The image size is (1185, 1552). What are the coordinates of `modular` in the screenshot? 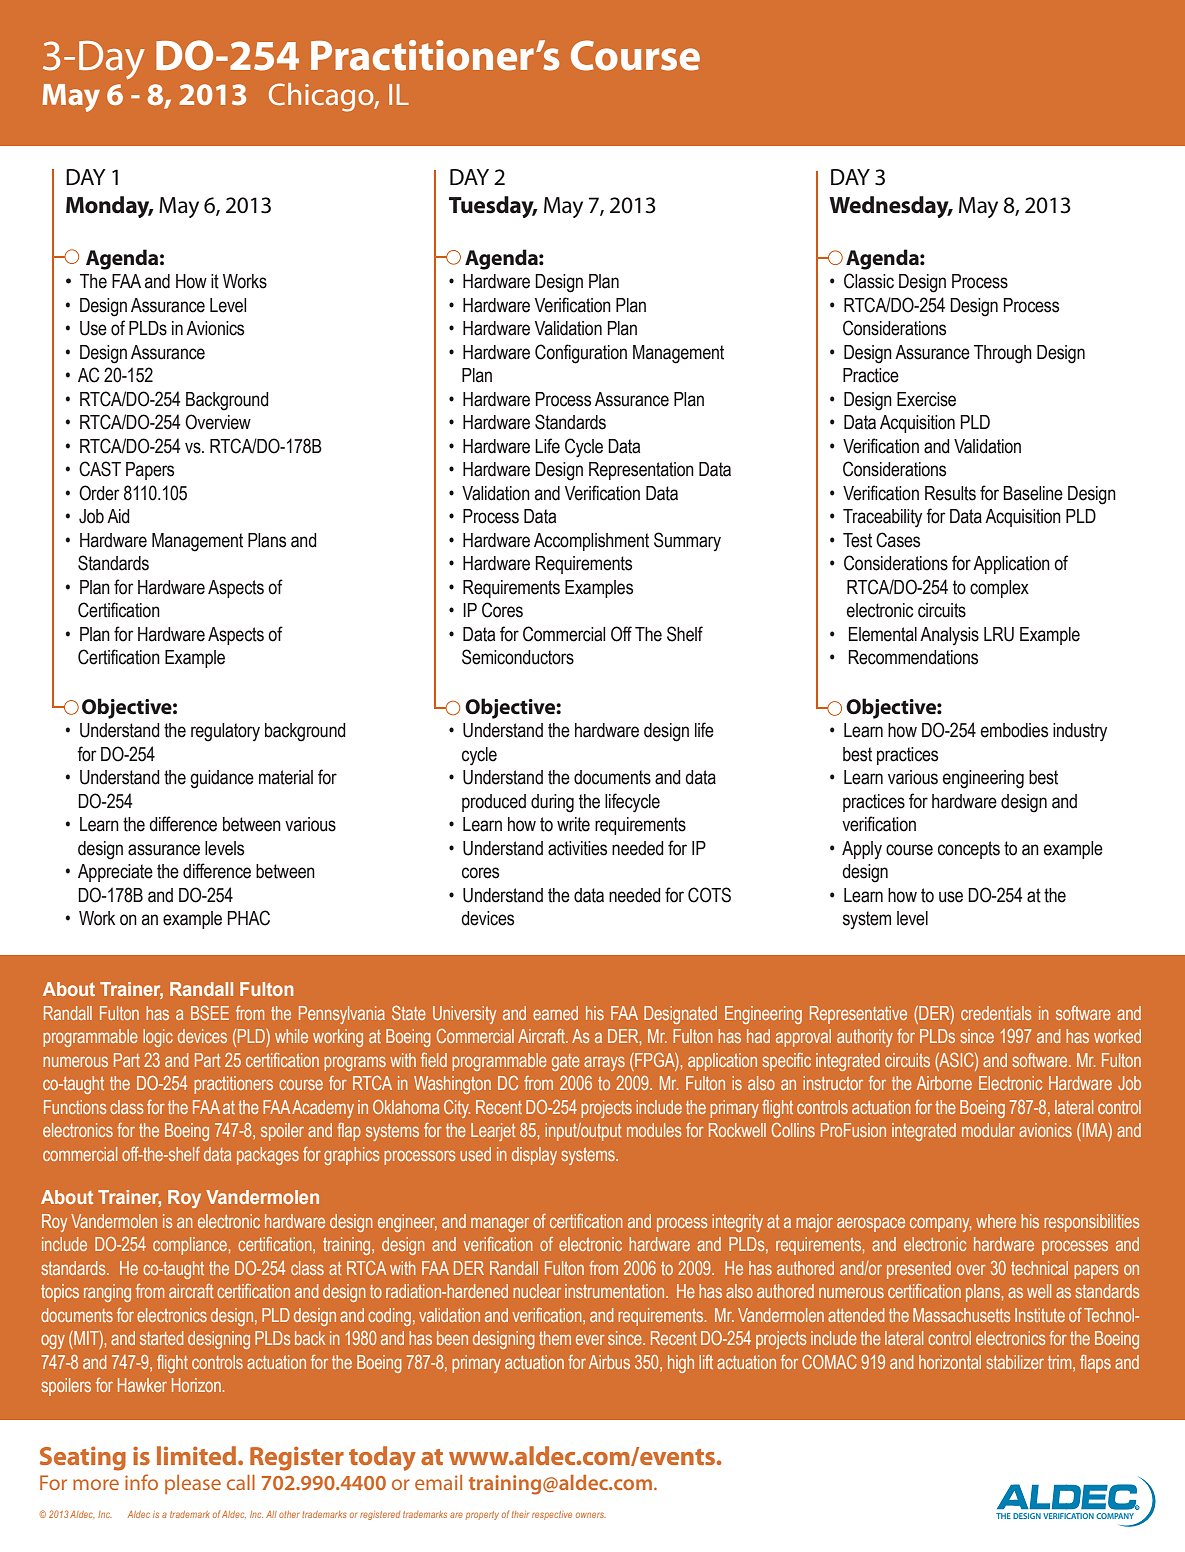 It's located at (988, 1130).
